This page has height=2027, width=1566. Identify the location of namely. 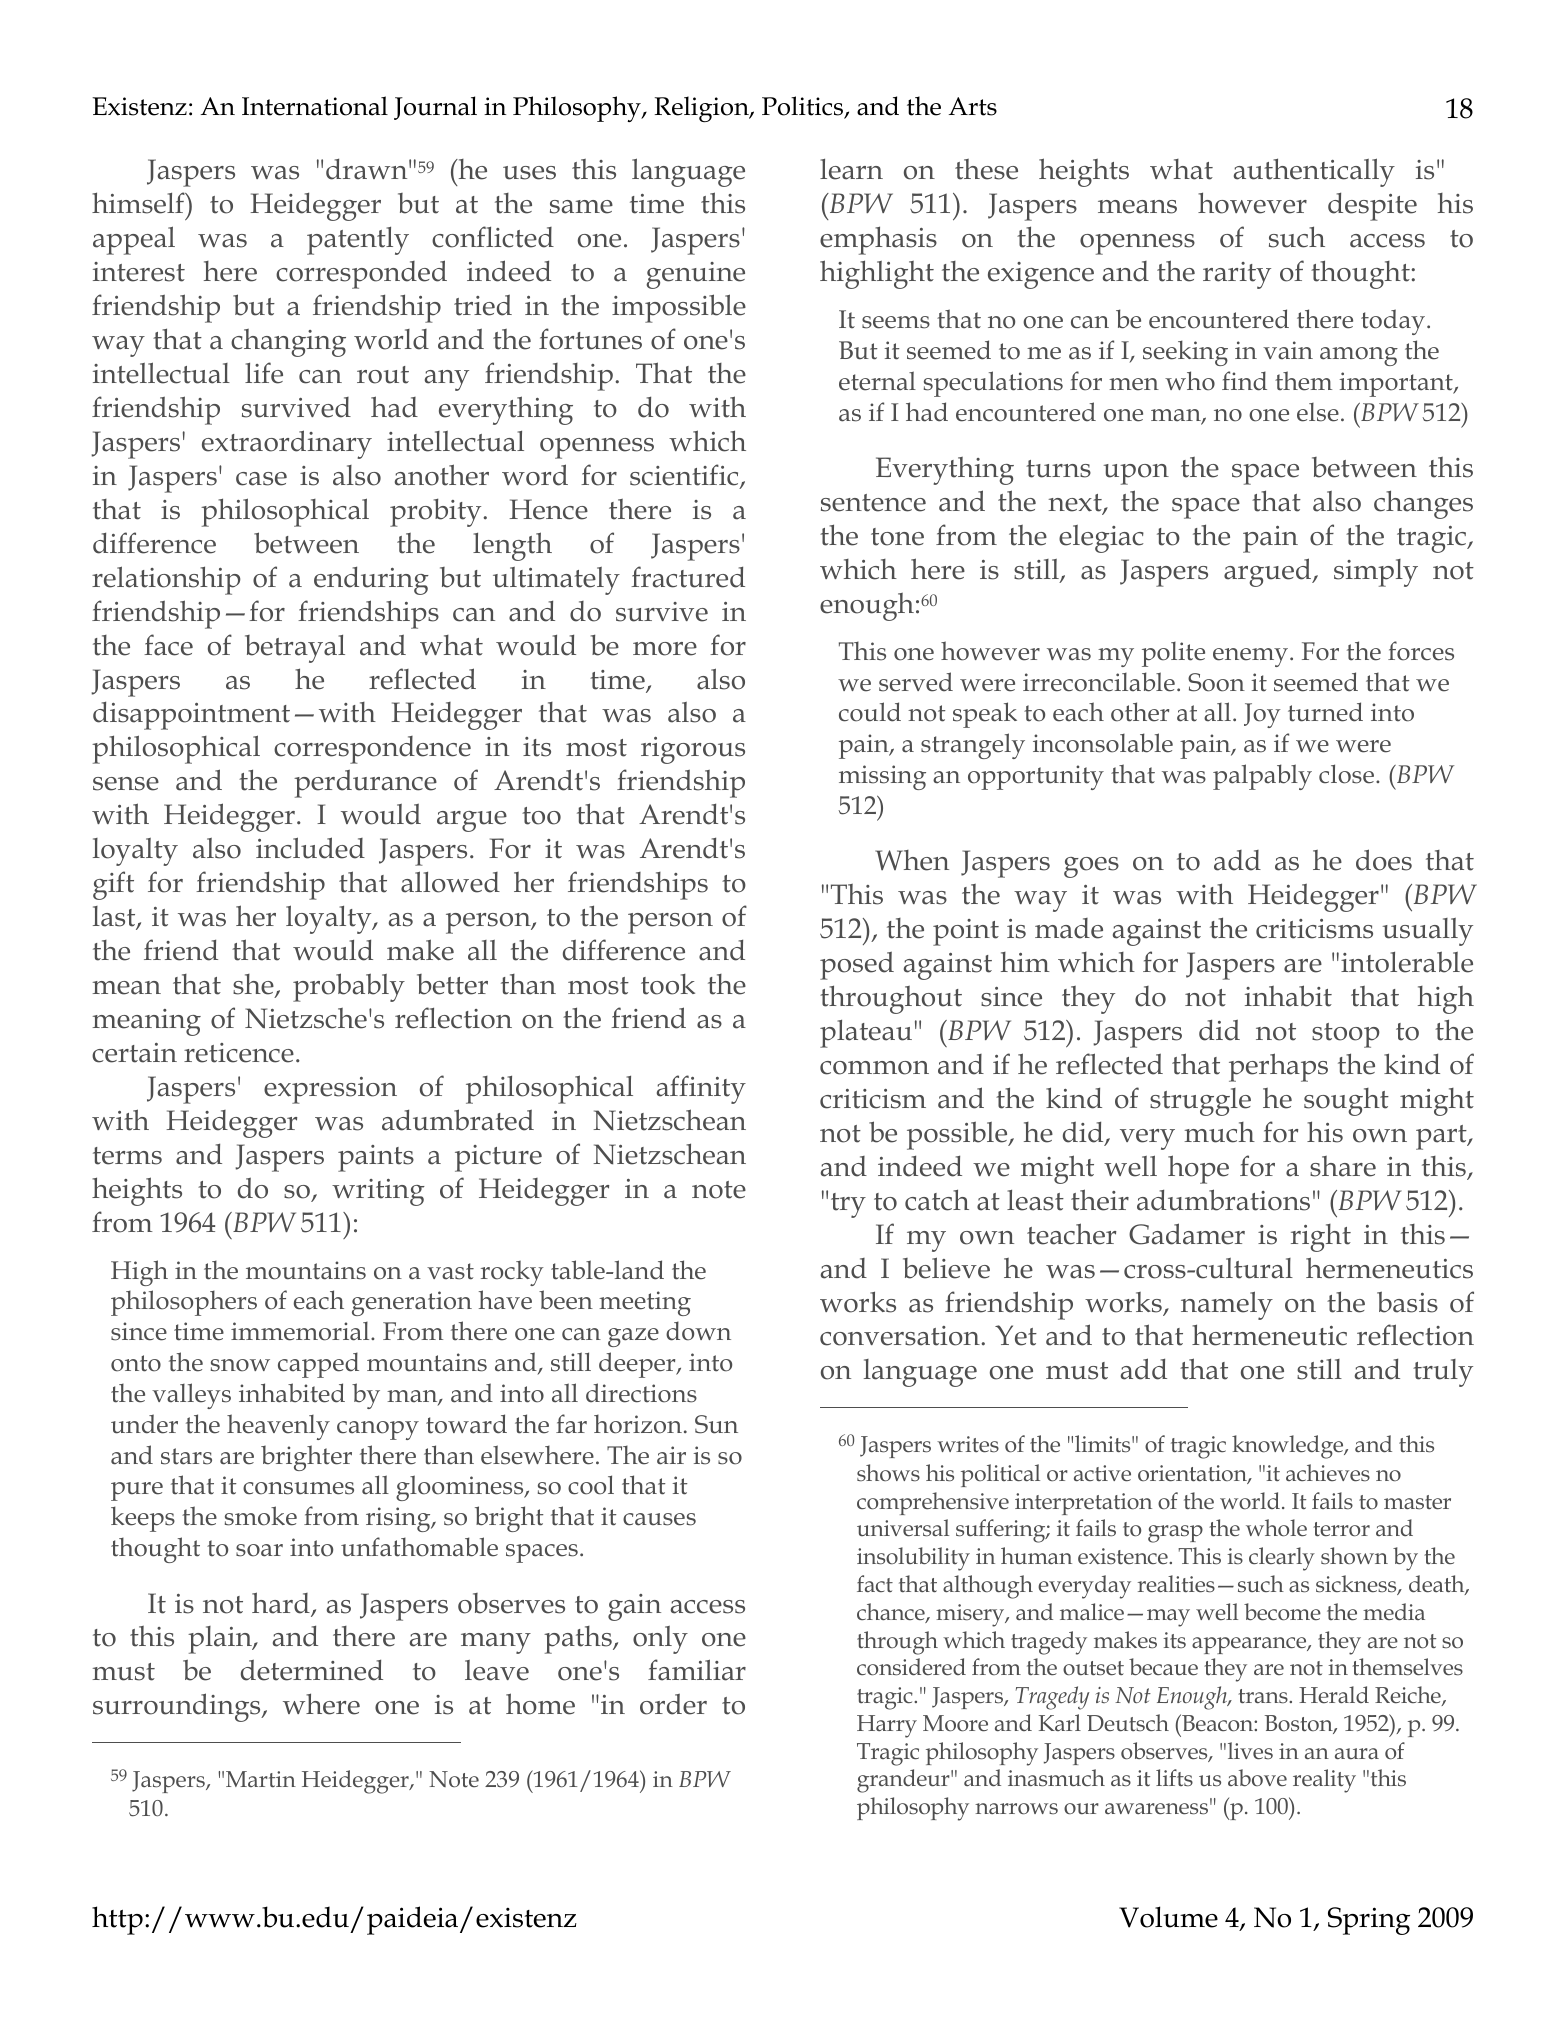
(1227, 1305).
